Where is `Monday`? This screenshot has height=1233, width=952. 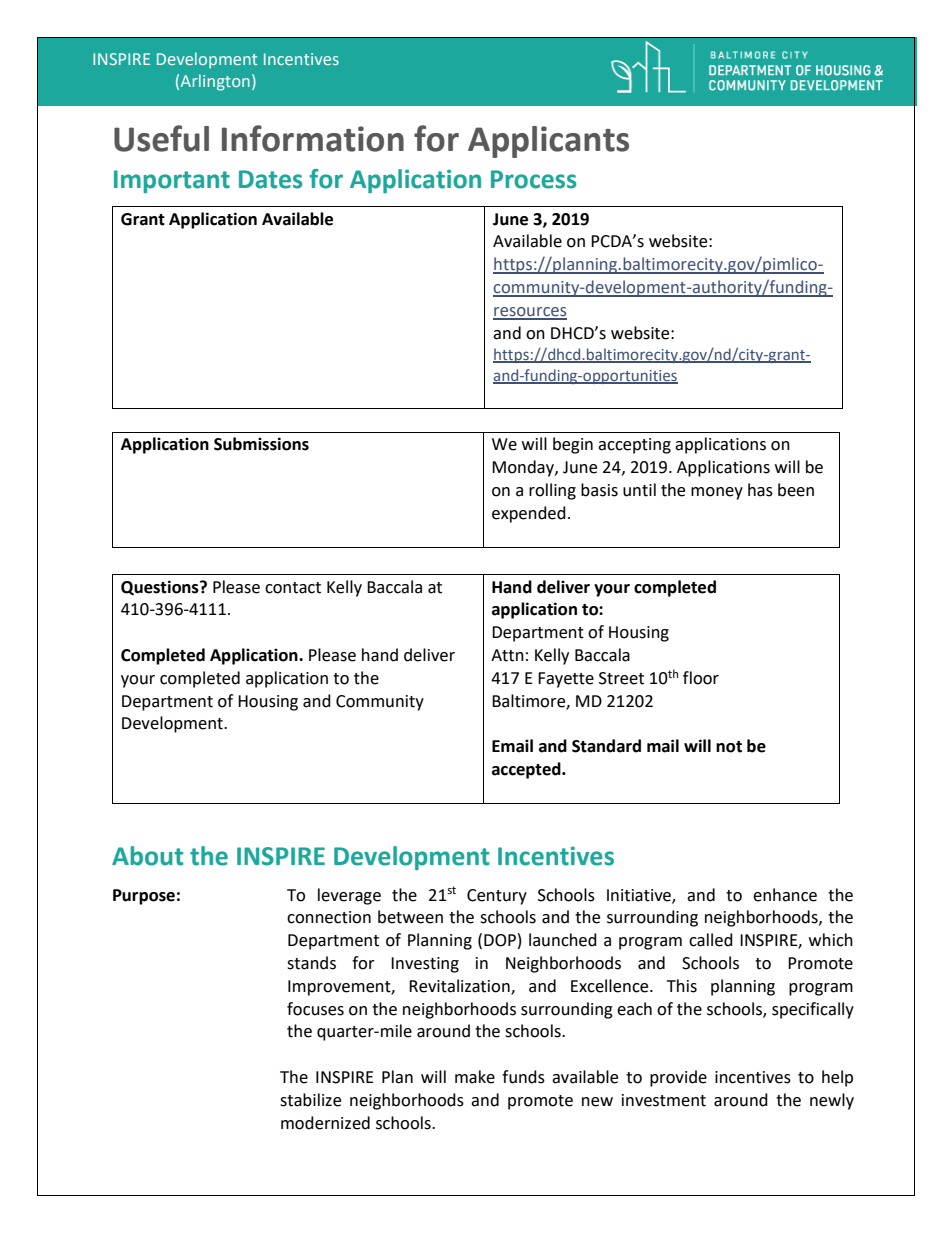 Monday is located at coordinates (524, 468).
